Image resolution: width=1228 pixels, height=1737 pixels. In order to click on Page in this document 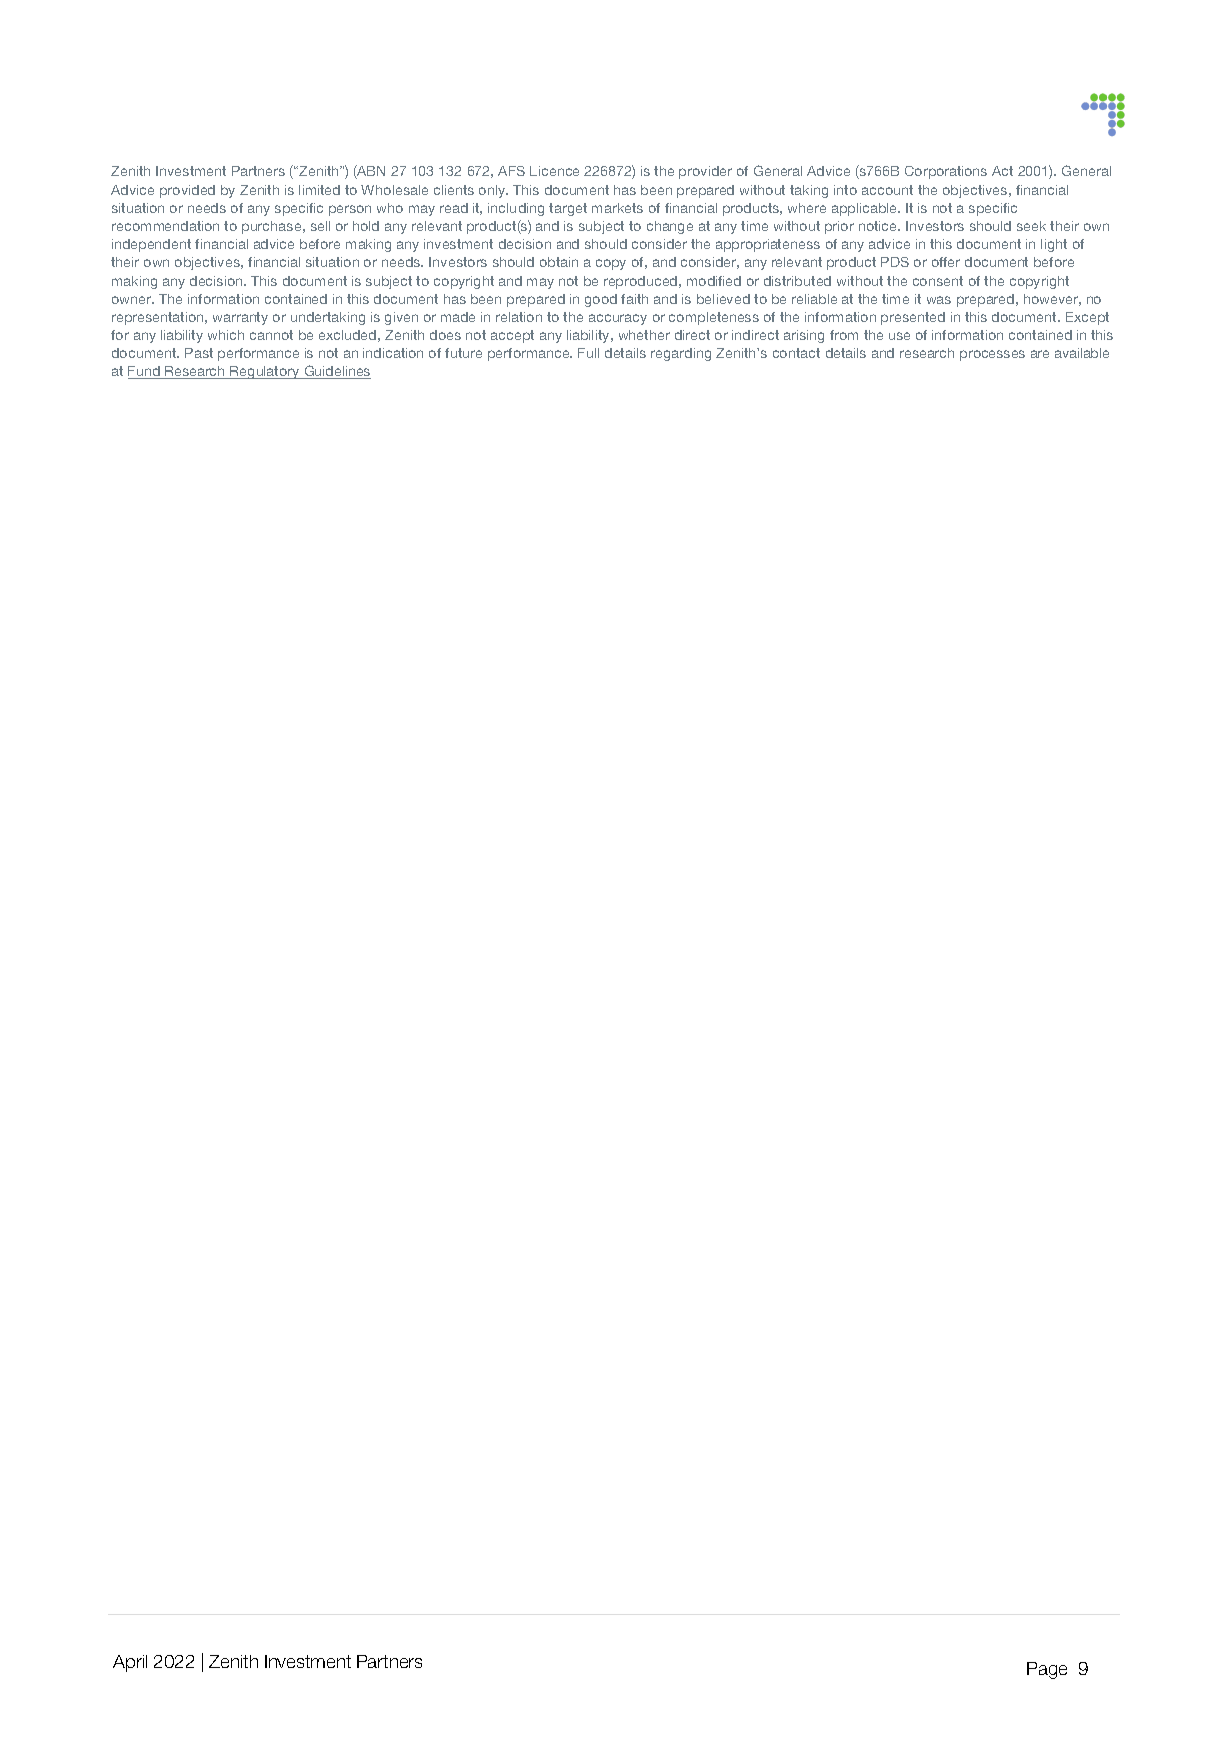, I will do `click(1047, 1670)`.
